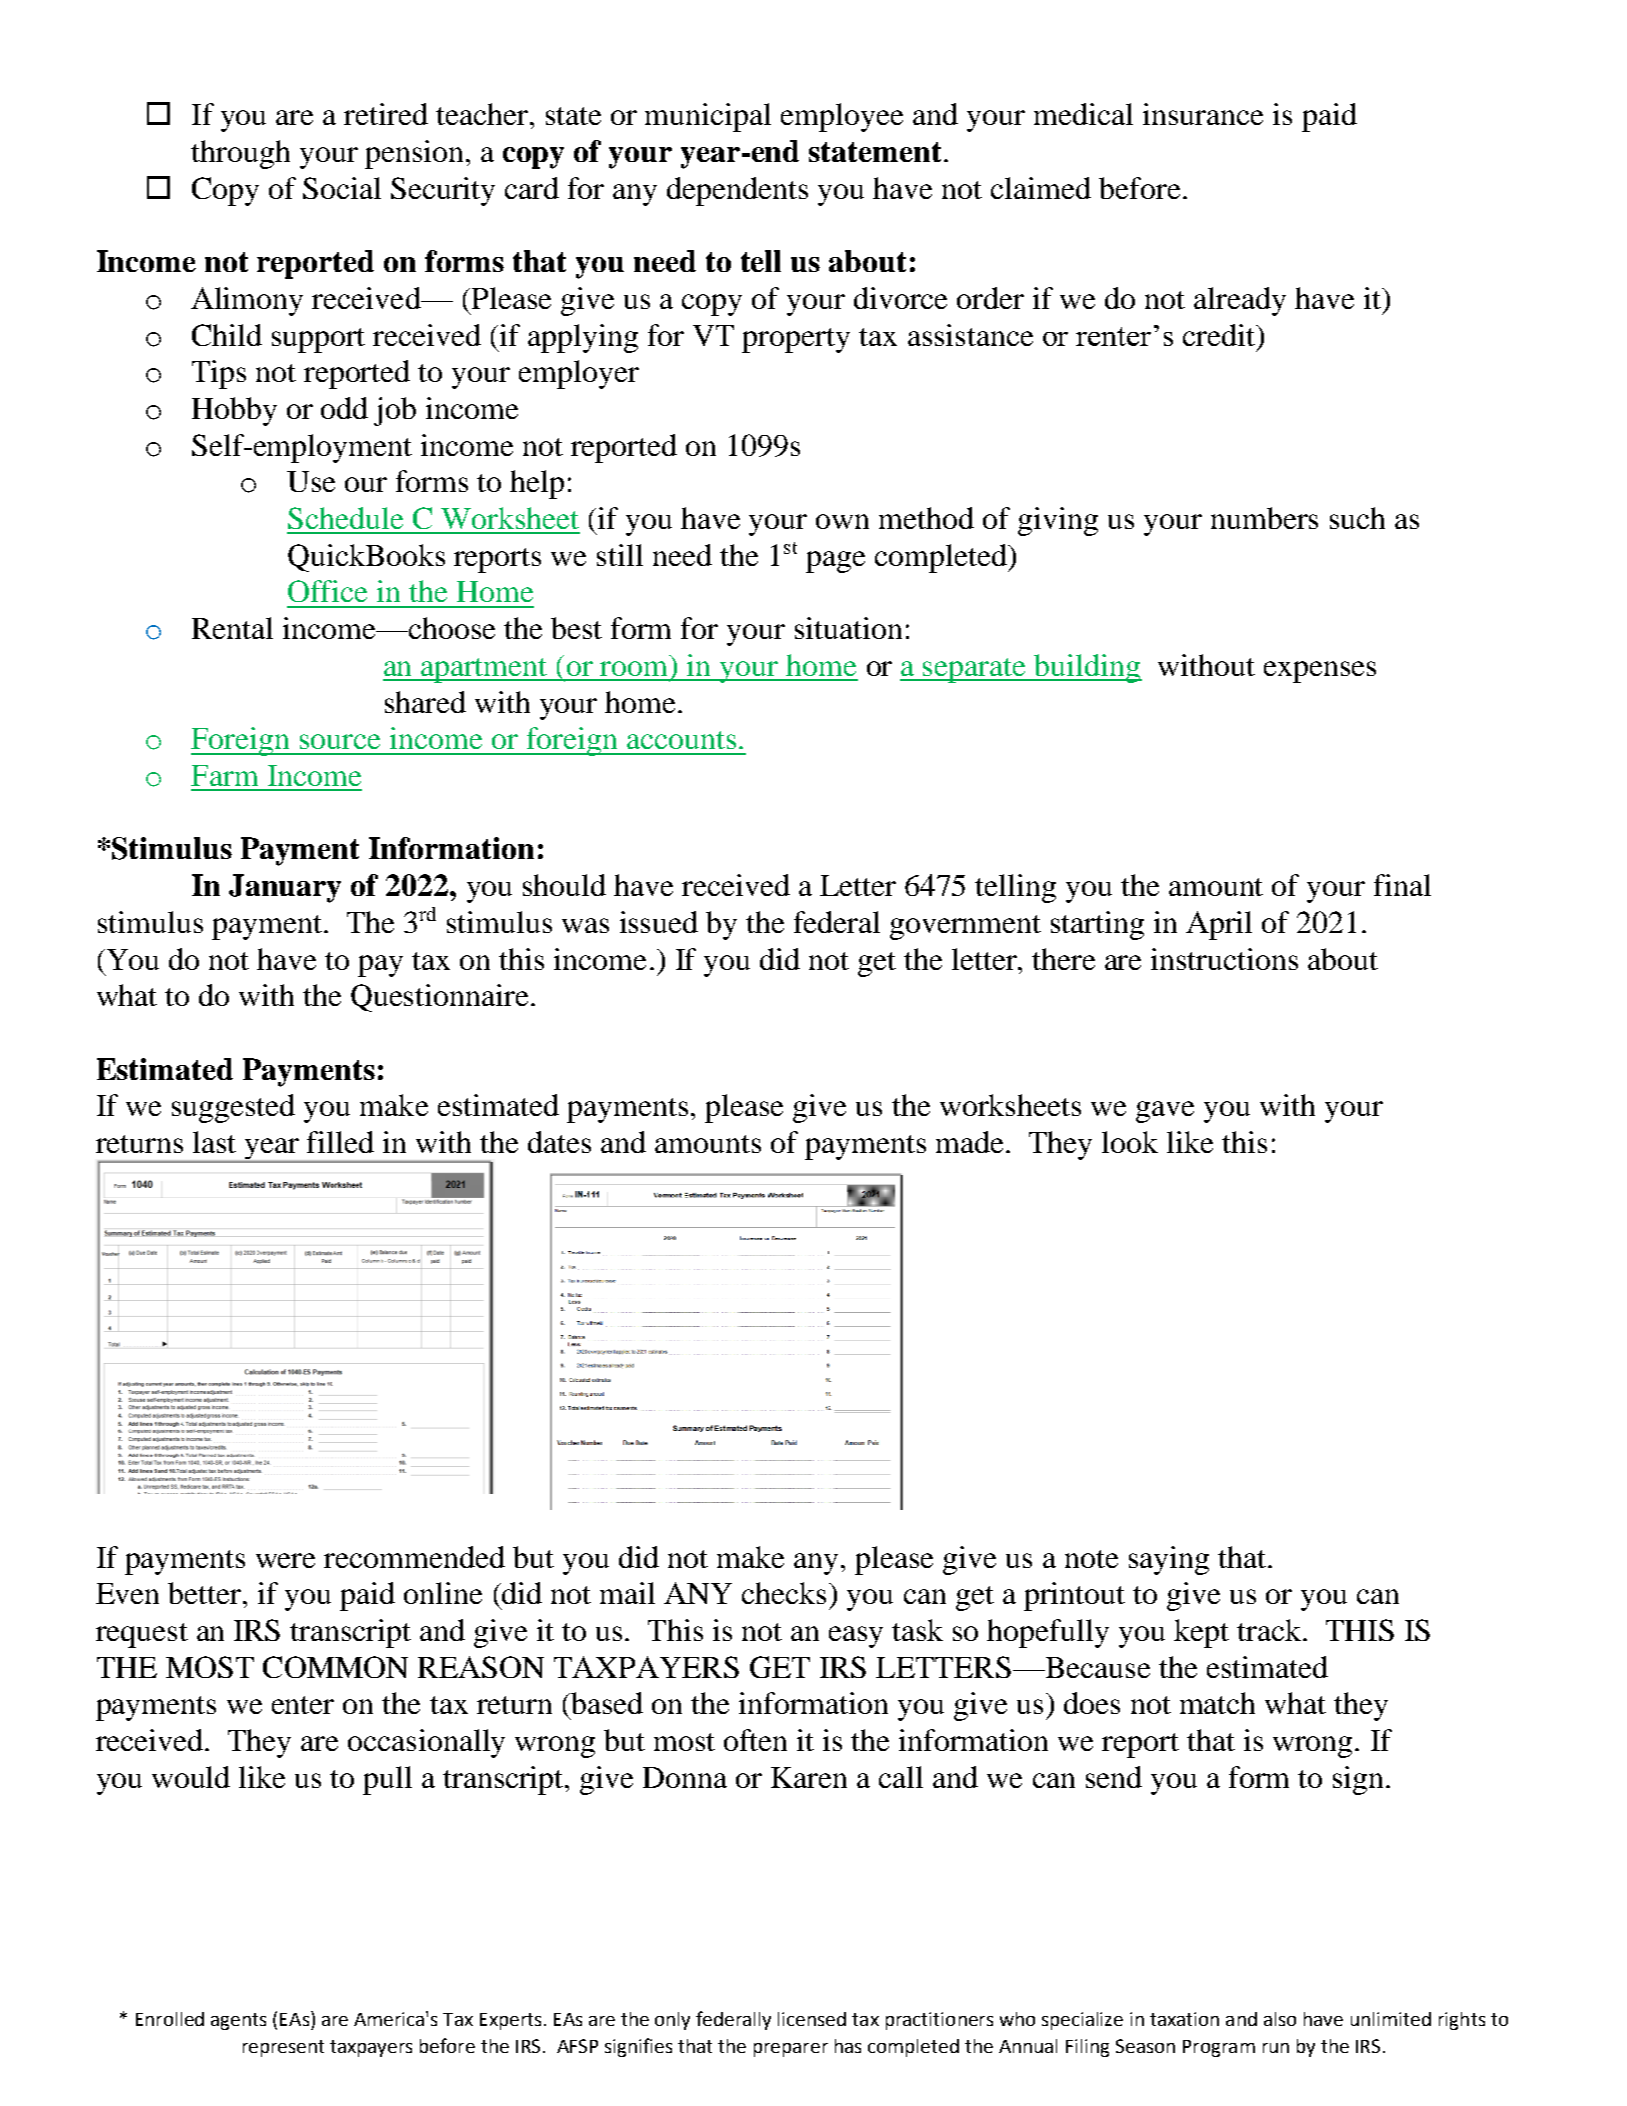  What do you see at coordinates (285, 1560) in the screenshot?
I see `were` at bounding box center [285, 1560].
